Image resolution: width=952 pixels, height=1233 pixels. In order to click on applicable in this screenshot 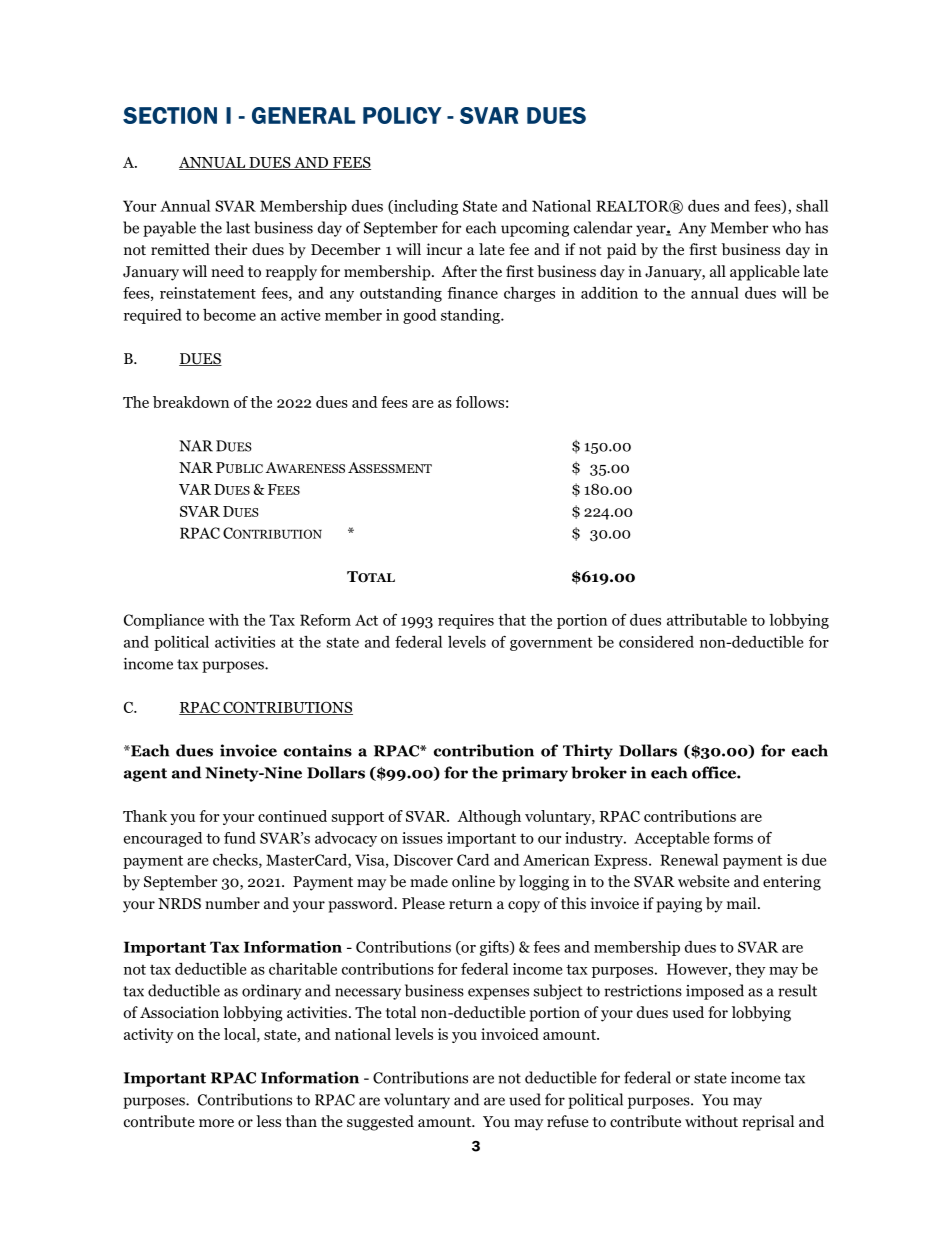, I will do `click(765, 273)`.
